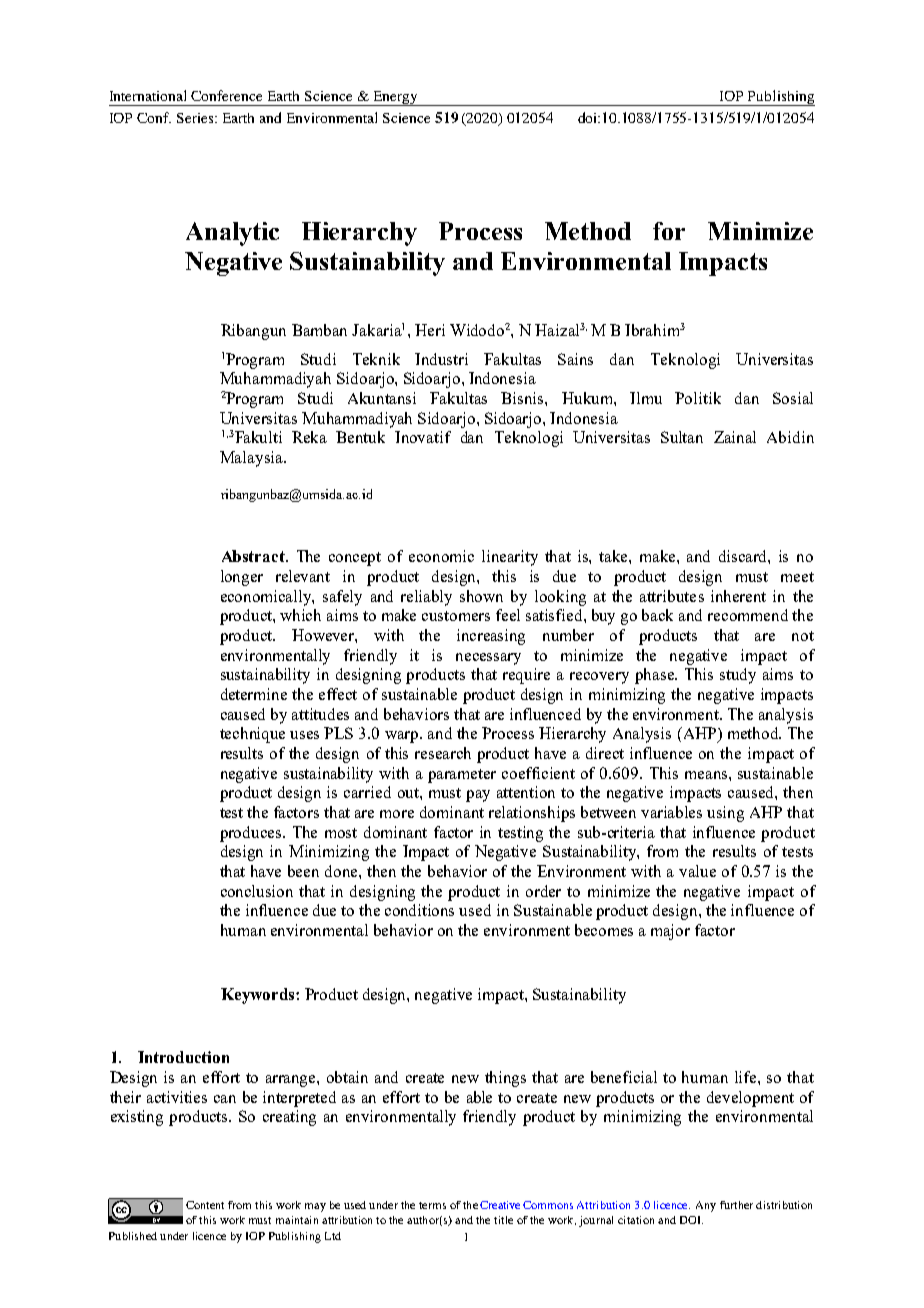  Describe the element at coordinates (736, 1205) in the screenshot. I see `further` at that location.
